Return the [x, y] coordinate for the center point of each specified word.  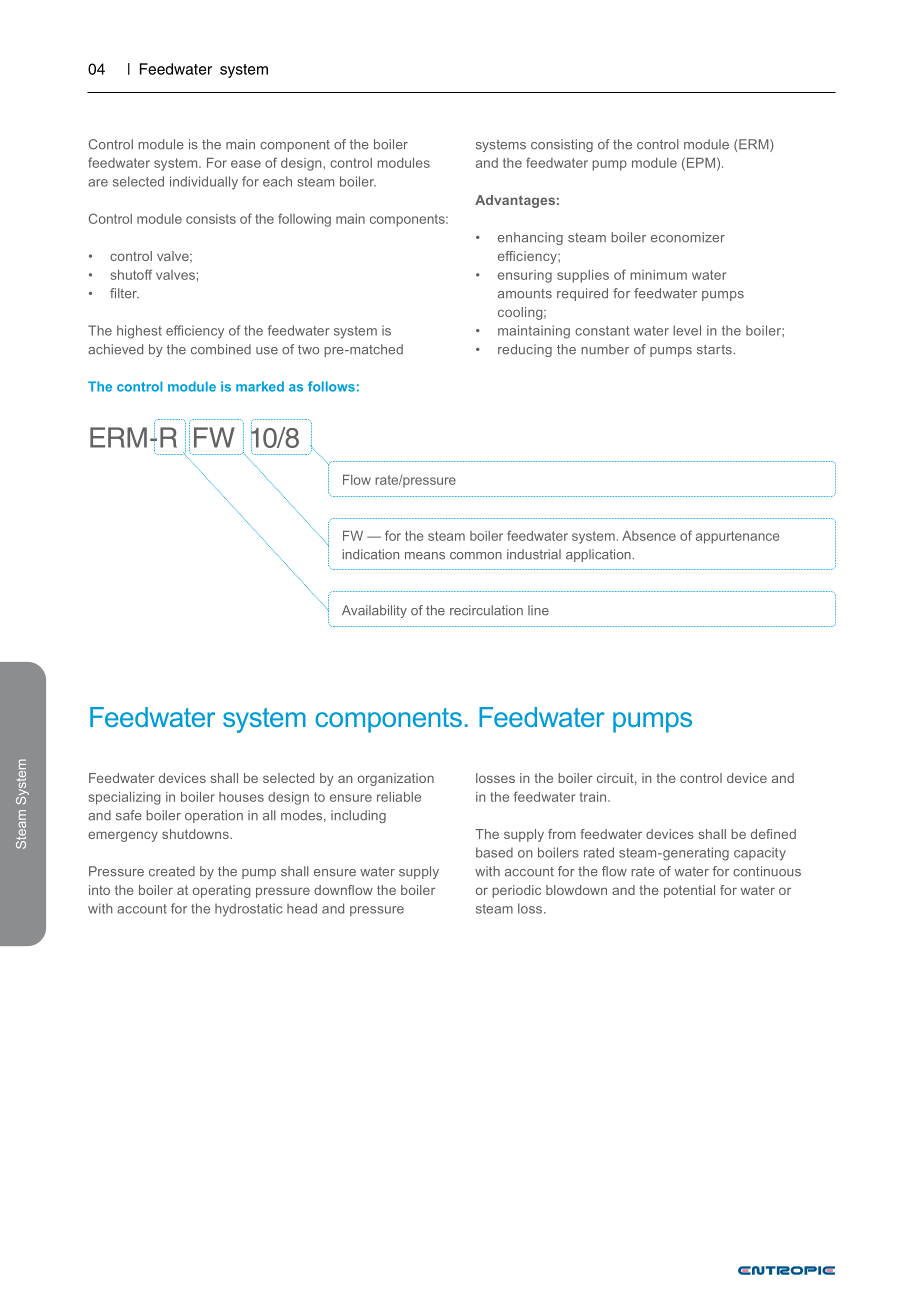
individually [204, 183]
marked [260, 386]
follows [331, 386]
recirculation [486, 610]
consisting [562, 145]
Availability [374, 611]
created [172, 871]
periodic [516, 891]
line [538, 610]
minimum [658, 275]
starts [714, 350]
